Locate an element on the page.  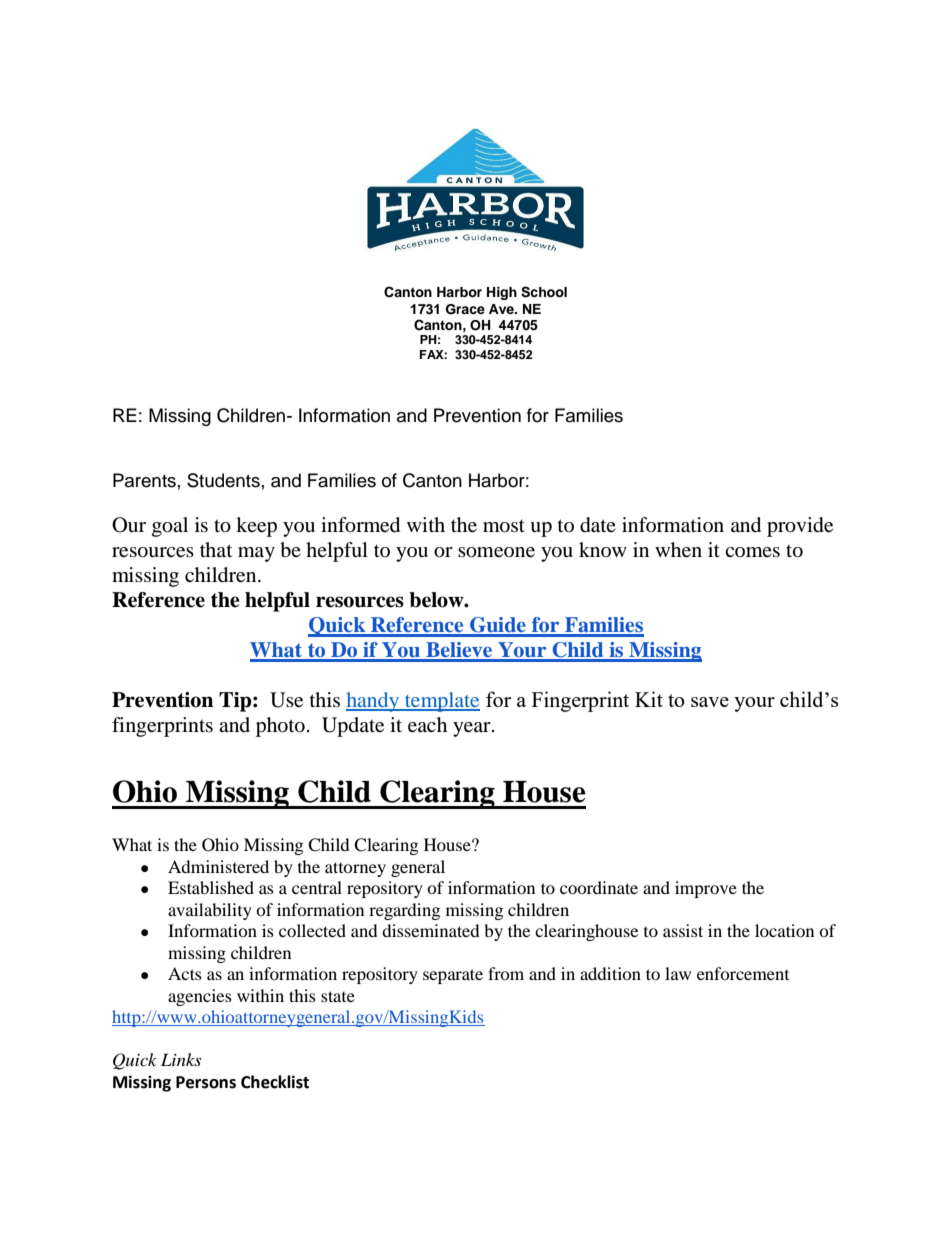
year is located at coordinates (473, 729).
